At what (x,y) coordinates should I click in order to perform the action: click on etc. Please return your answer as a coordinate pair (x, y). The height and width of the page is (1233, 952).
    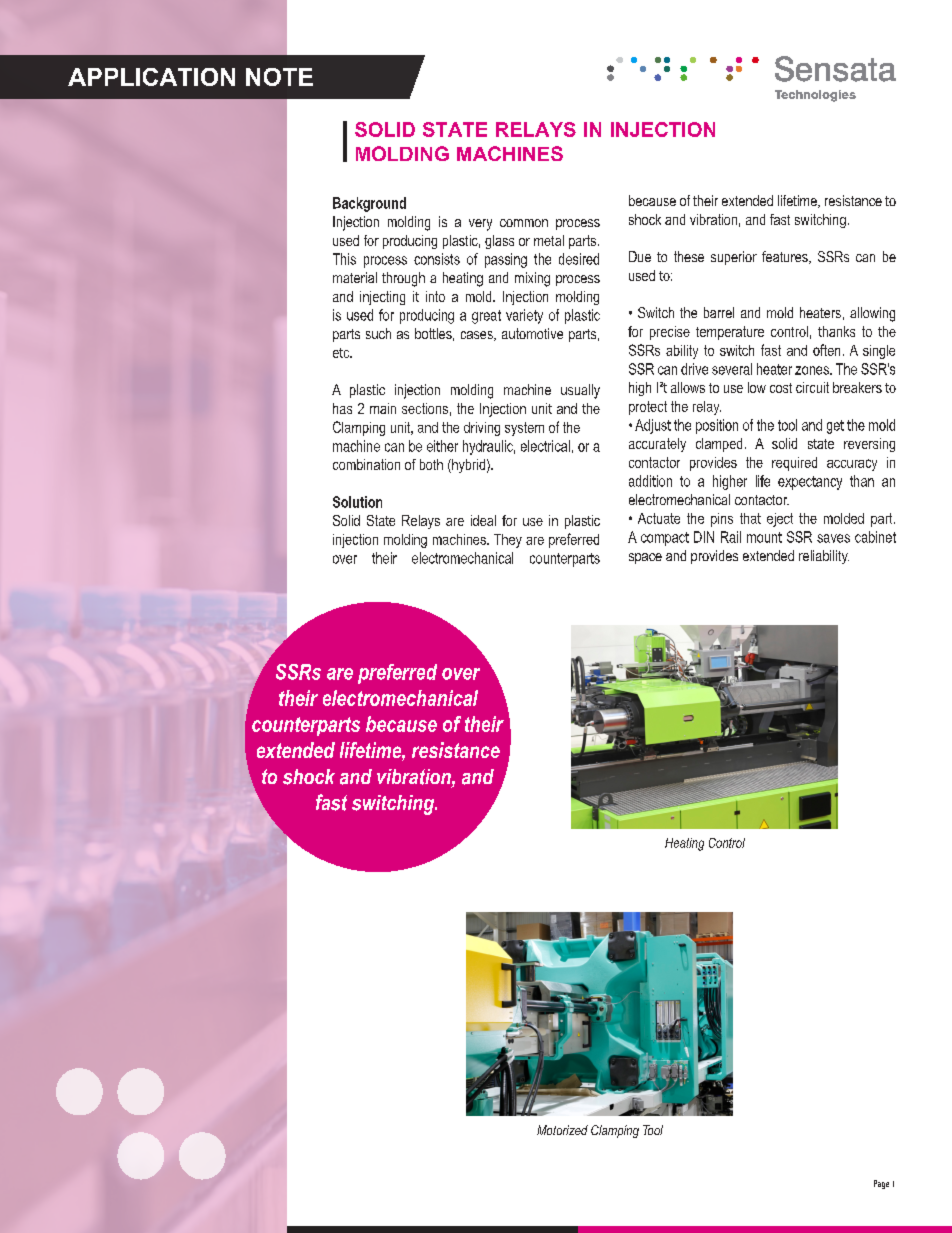
    Looking at the image, I should click on (342, 353).
